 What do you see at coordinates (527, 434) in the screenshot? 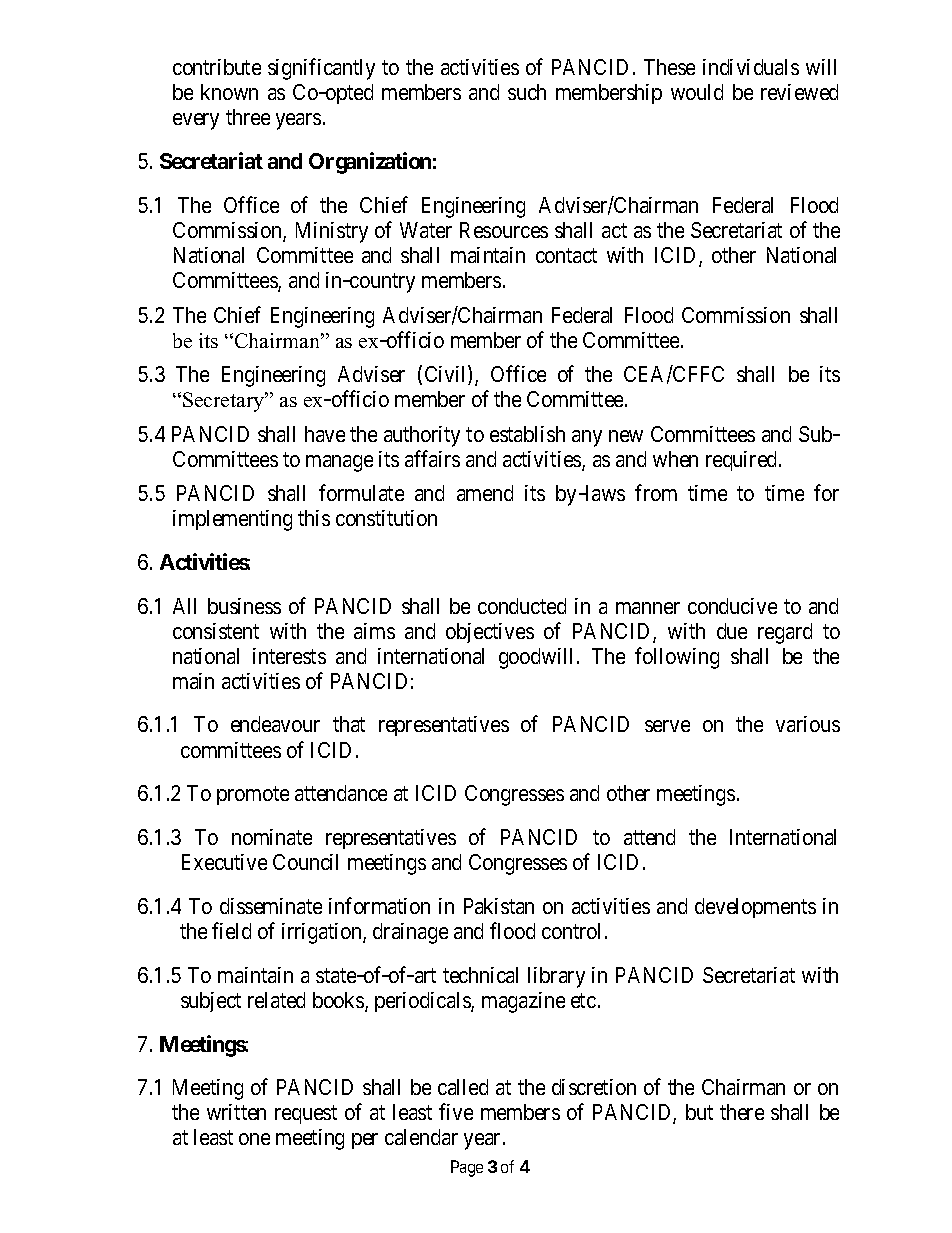
I see `establish` at bounding box center [527, 434].
